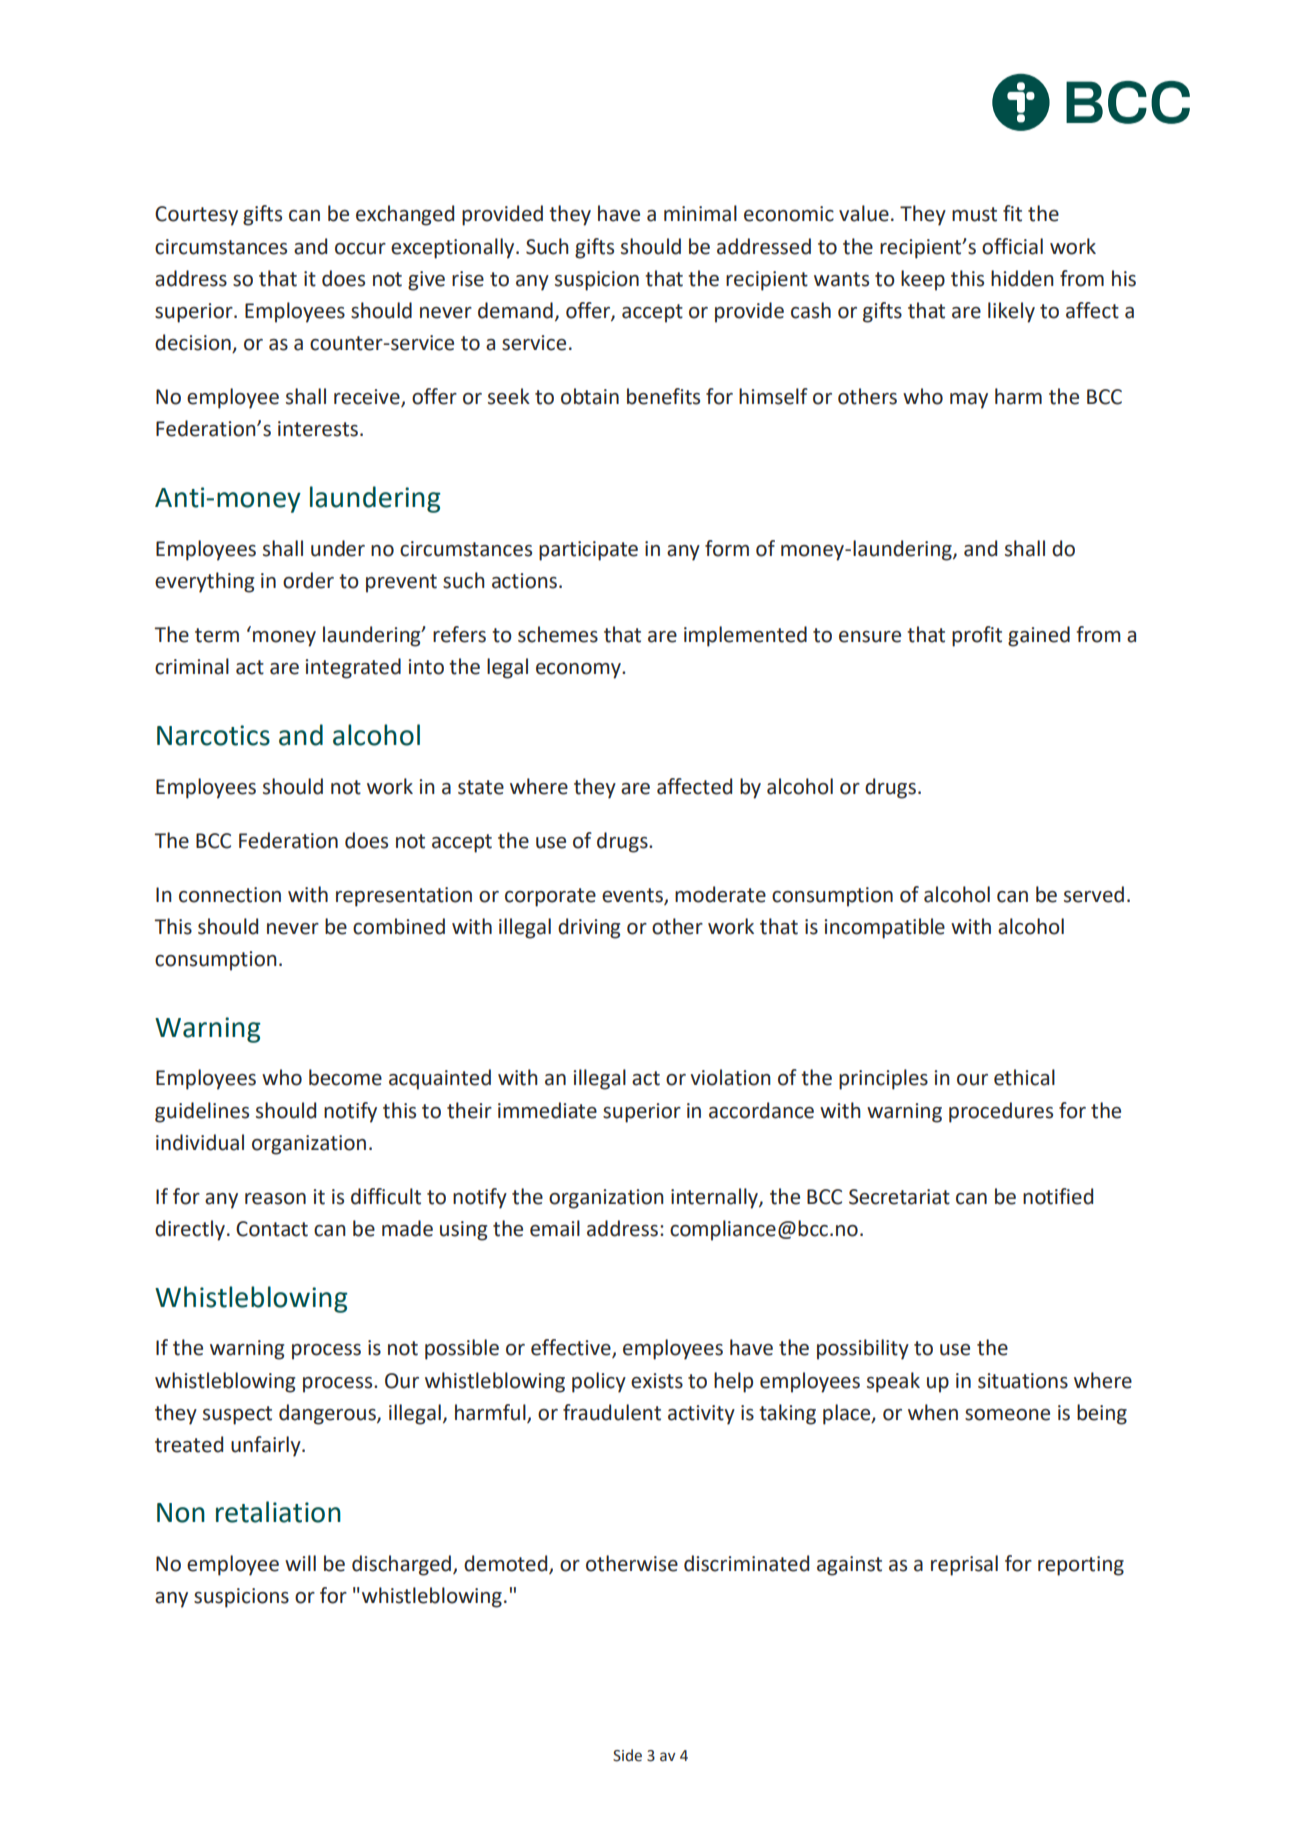 The width and height of the screenshot is (1302, 1842). I want to click on driving, so click(589, 928).
